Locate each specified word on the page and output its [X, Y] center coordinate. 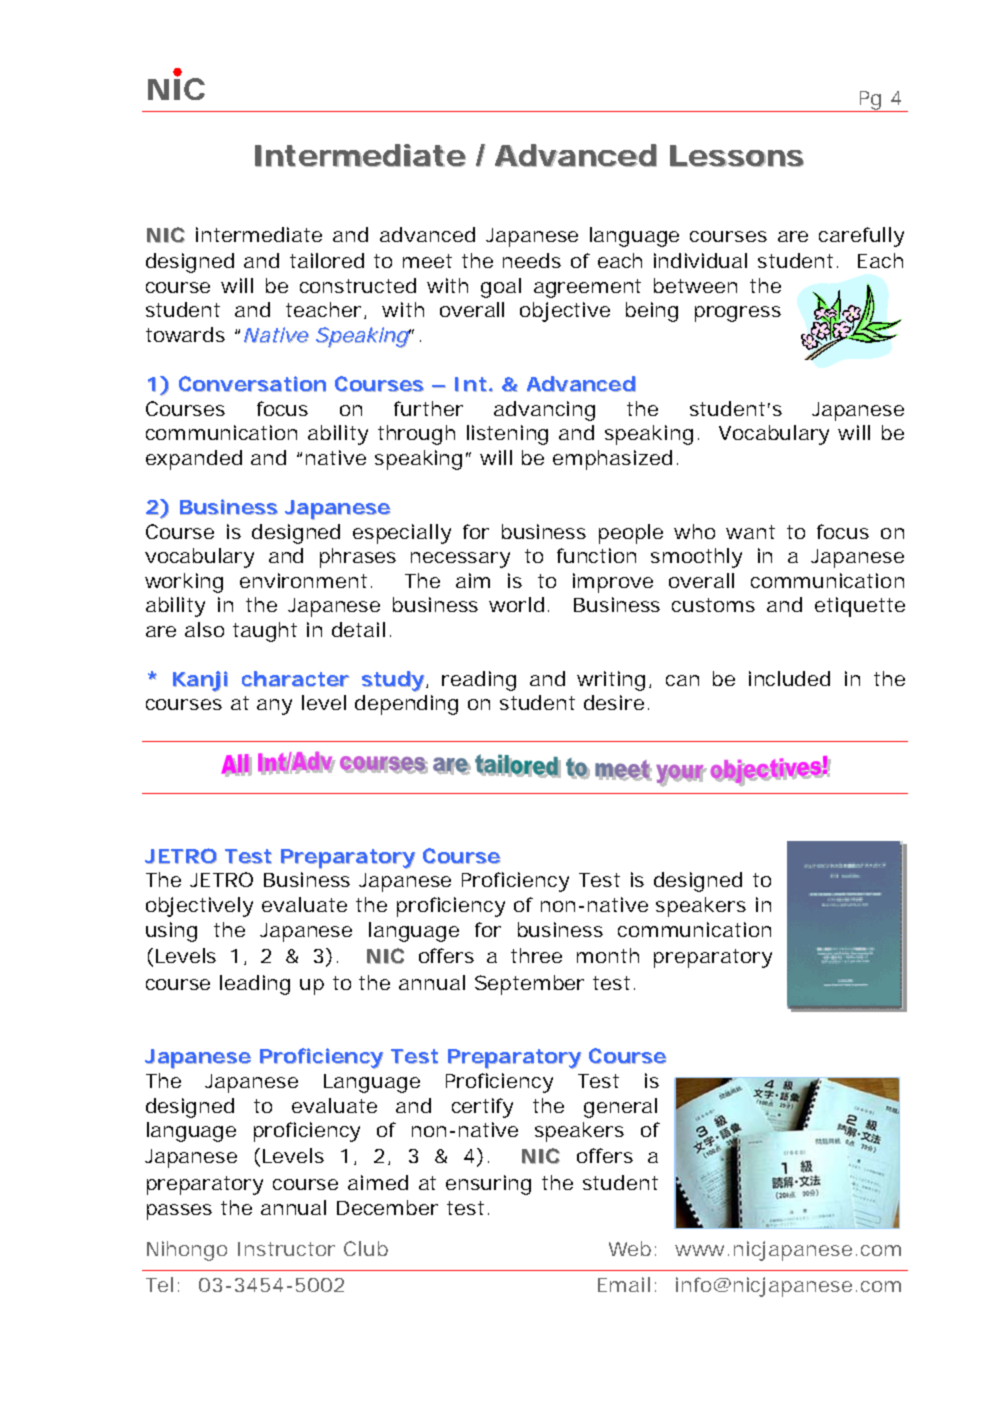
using [171, 932]
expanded [194, 460]
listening [507, 435]
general [620, 1108]
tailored [327, 260]
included [789, 678]
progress [738, 314]
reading [479, 681]
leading [255, 985]
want [750, 532]
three [536, 955]
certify [482, 1108]
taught [265, 632]
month [608, 955]
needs [532, 260]
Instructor [286, 1249]
